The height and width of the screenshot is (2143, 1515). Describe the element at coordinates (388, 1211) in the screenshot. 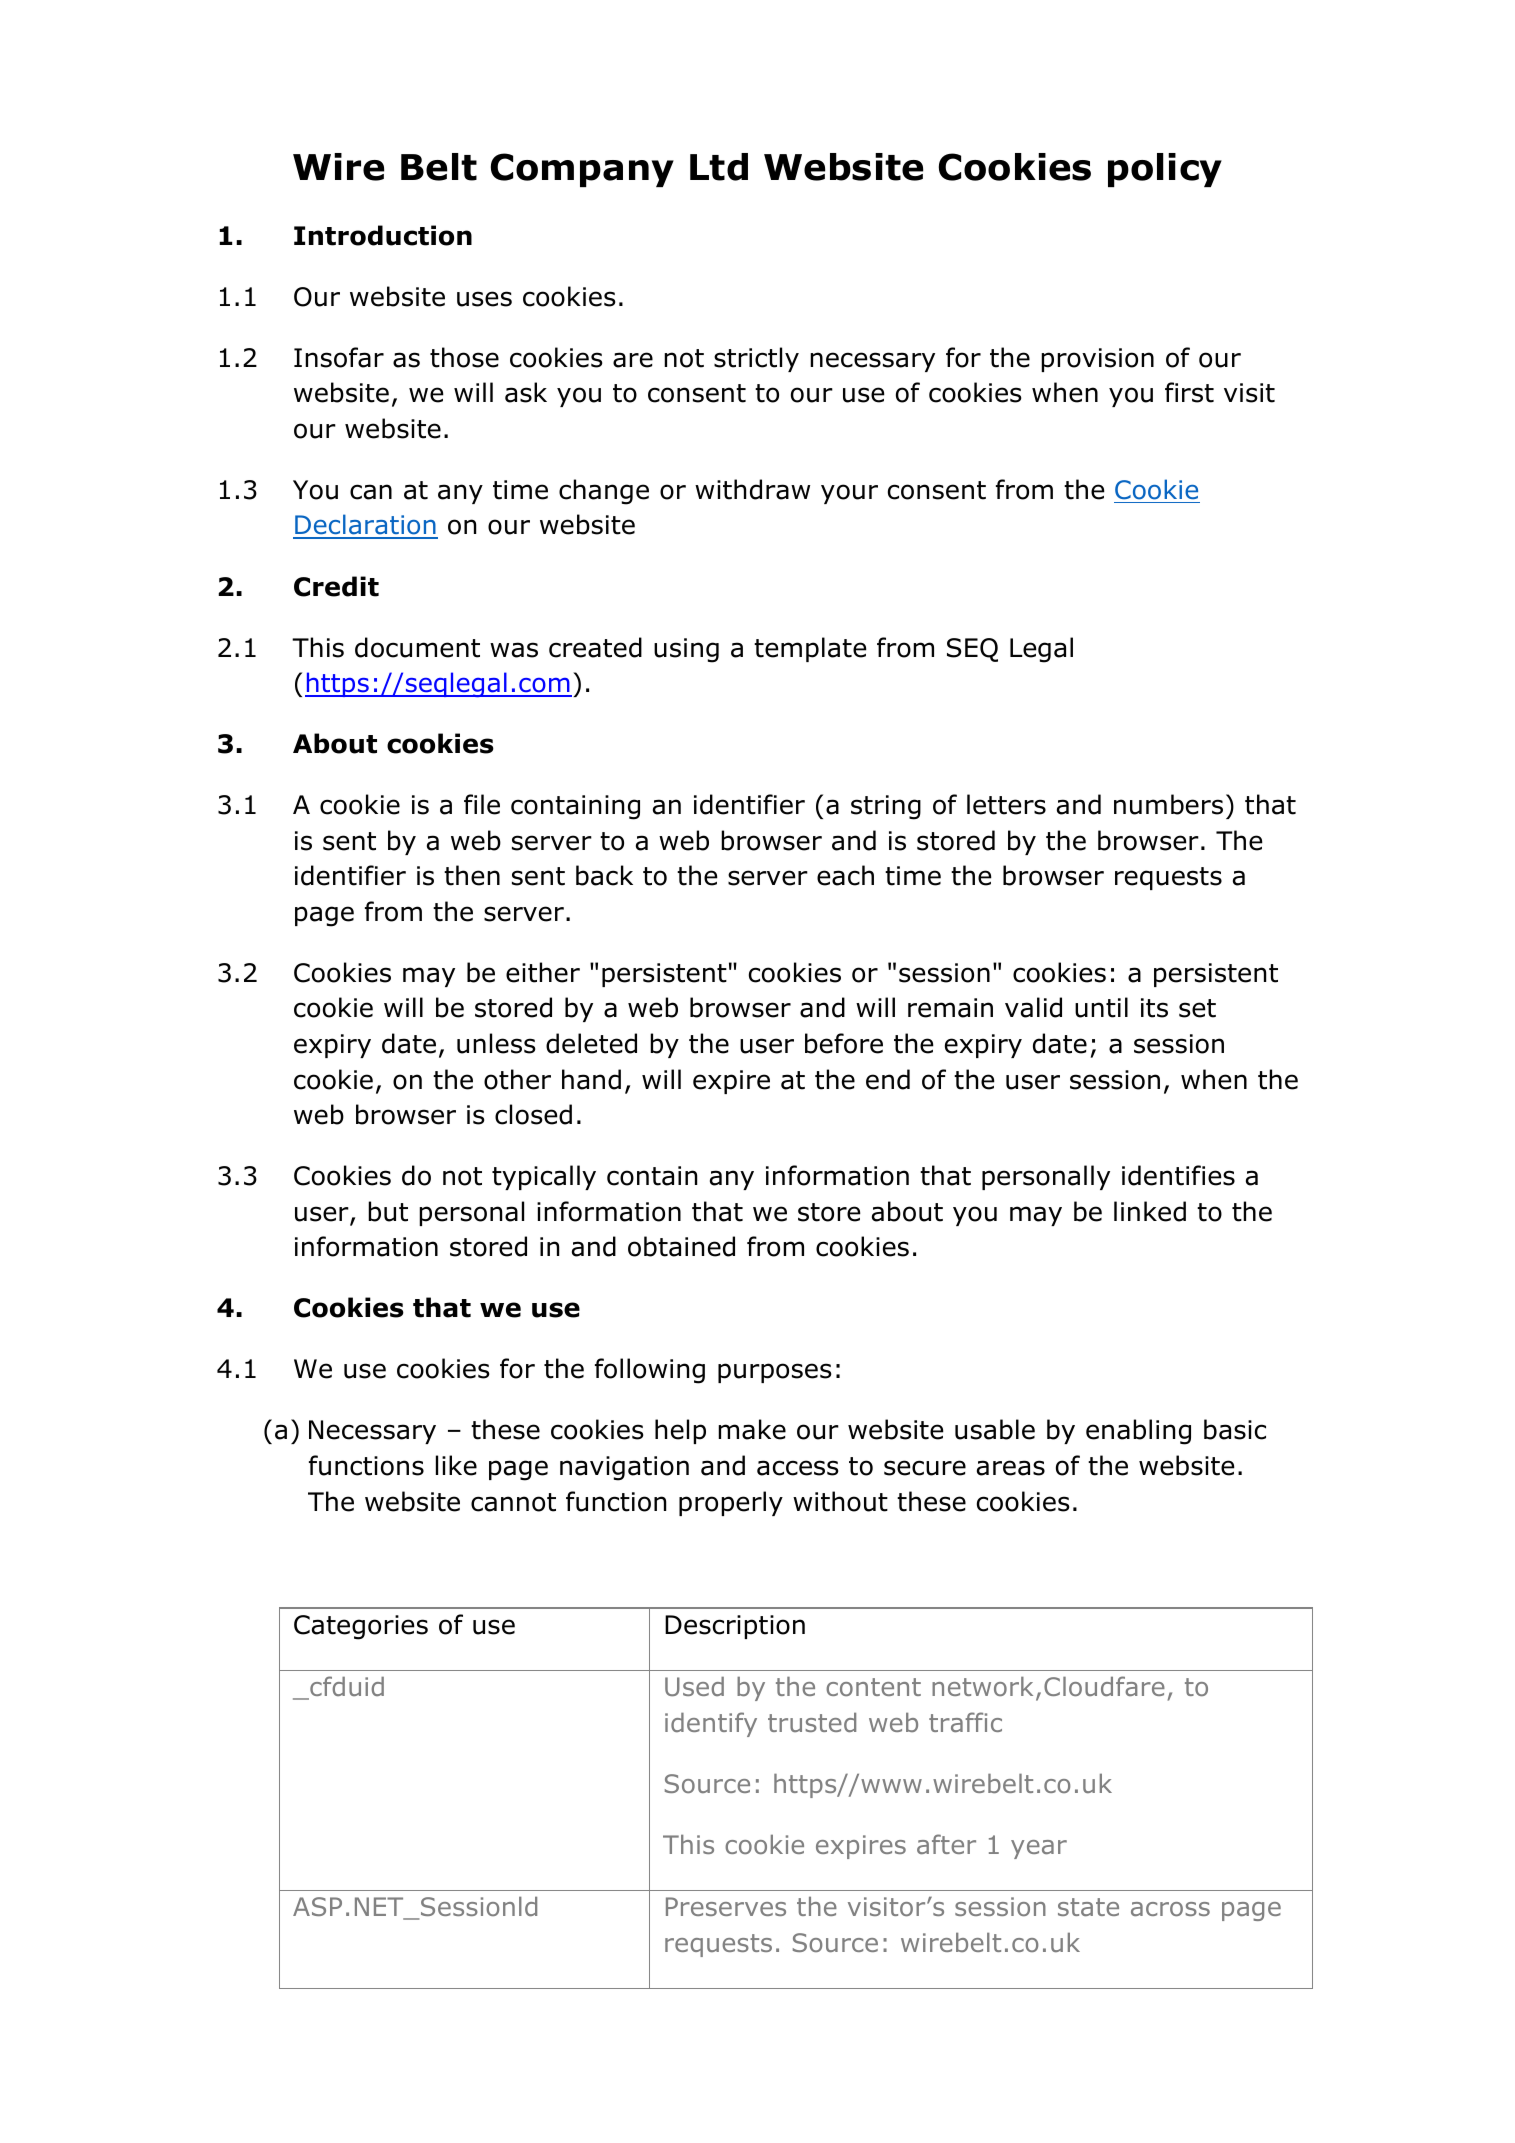

I see `but` at that location.
